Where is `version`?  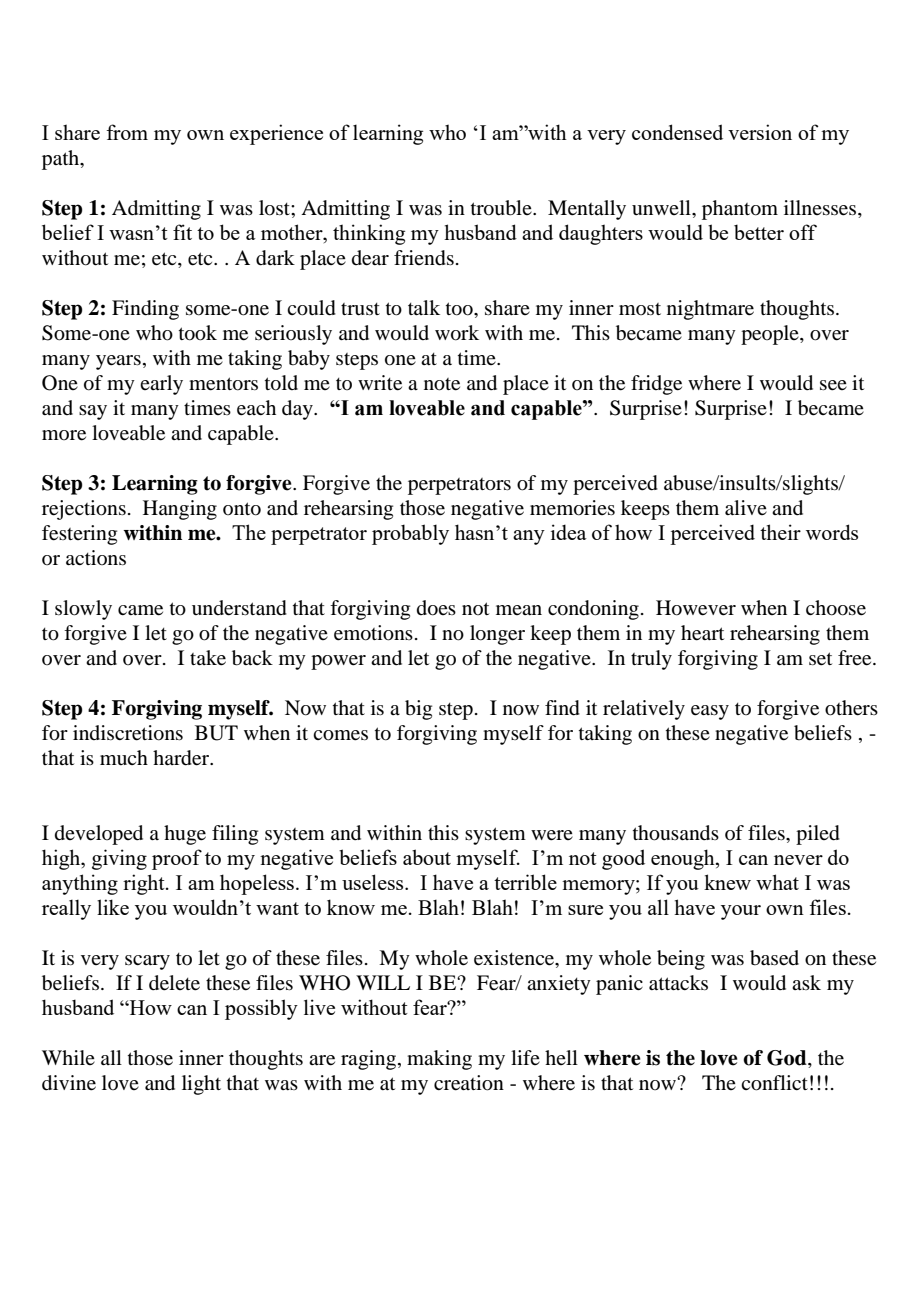
version is located at coordinates (760, 132).
